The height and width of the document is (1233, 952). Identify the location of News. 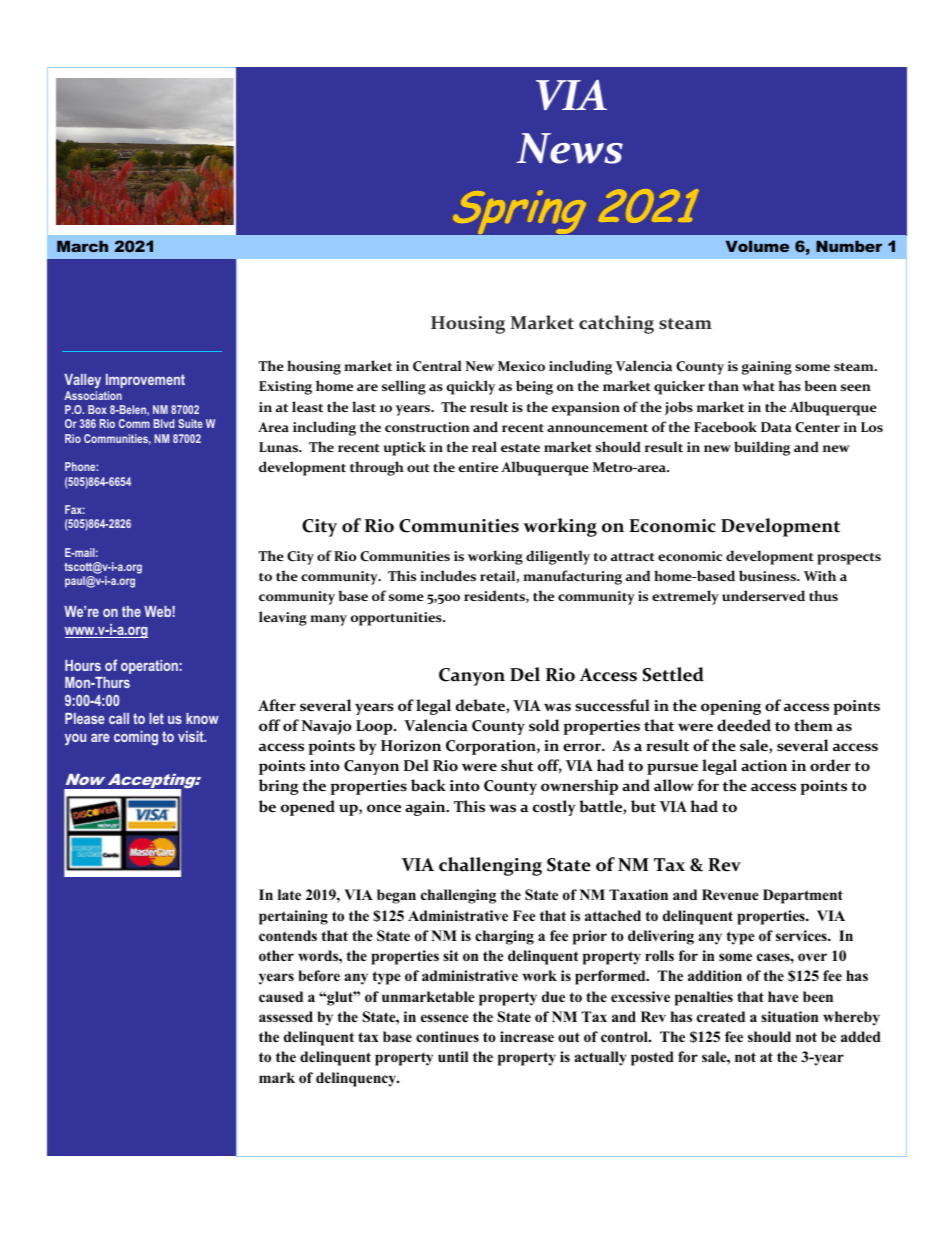
(569, 148).
